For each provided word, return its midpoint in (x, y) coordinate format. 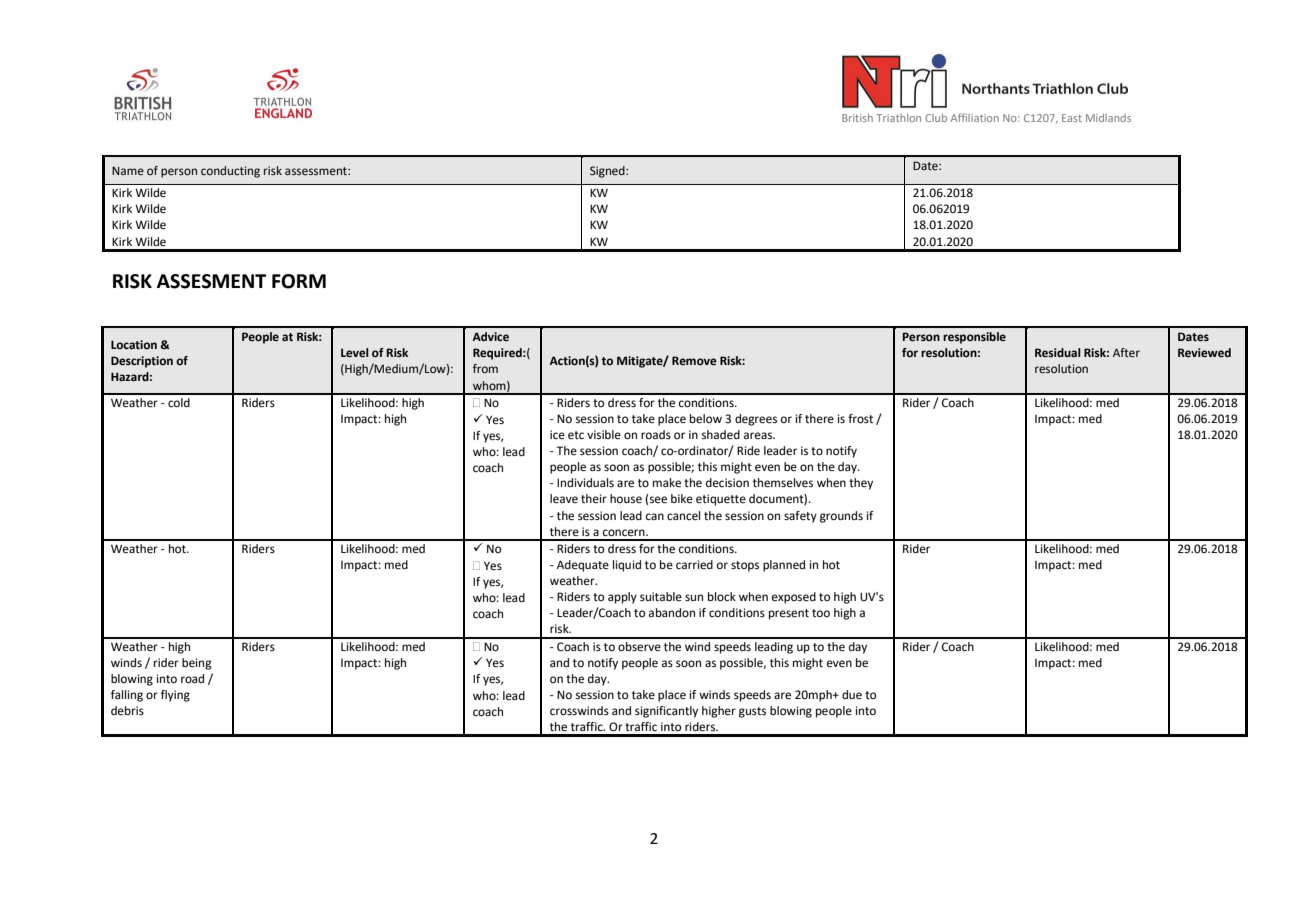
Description (142, 362)
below (706, 419)
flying (175, 696)
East (1072, 118)
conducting (230, 172)
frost (860, 419)
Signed (608, 172)
